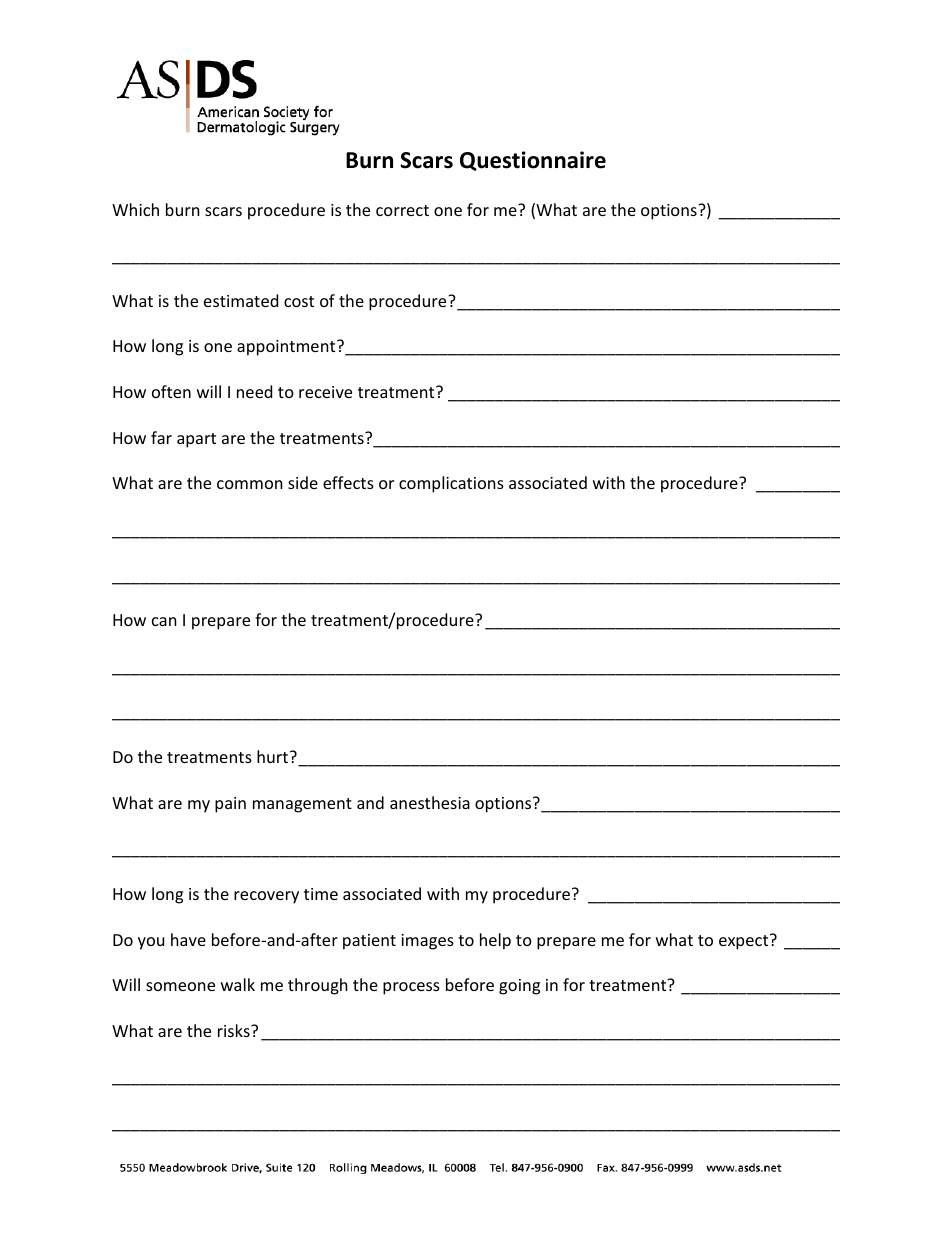 The width and height of the screenshot is (952, 1233). I want to click on someone, so click(180, 986).
